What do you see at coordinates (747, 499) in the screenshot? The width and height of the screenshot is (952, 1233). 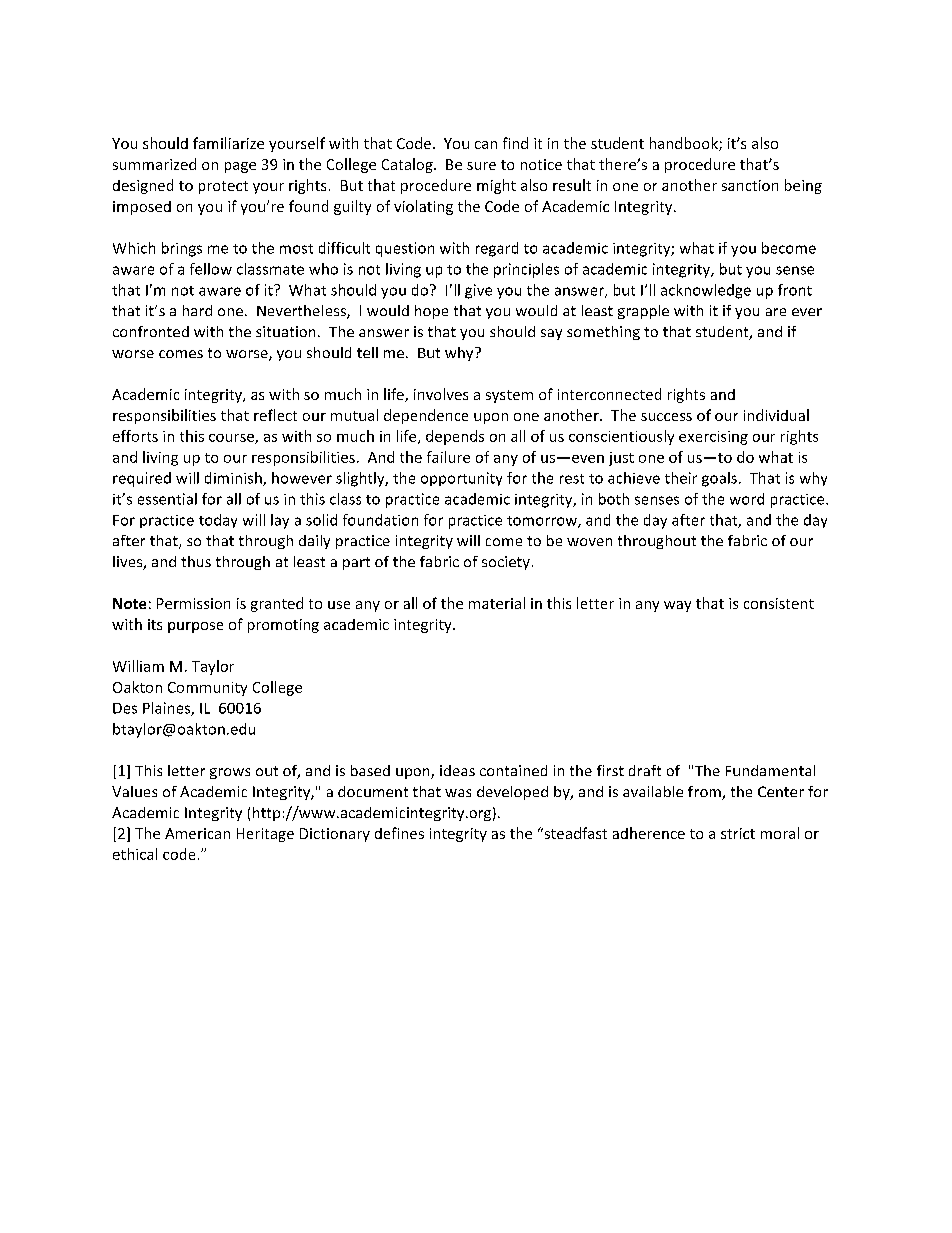 I see `word` at bounding box center [747, 499].
